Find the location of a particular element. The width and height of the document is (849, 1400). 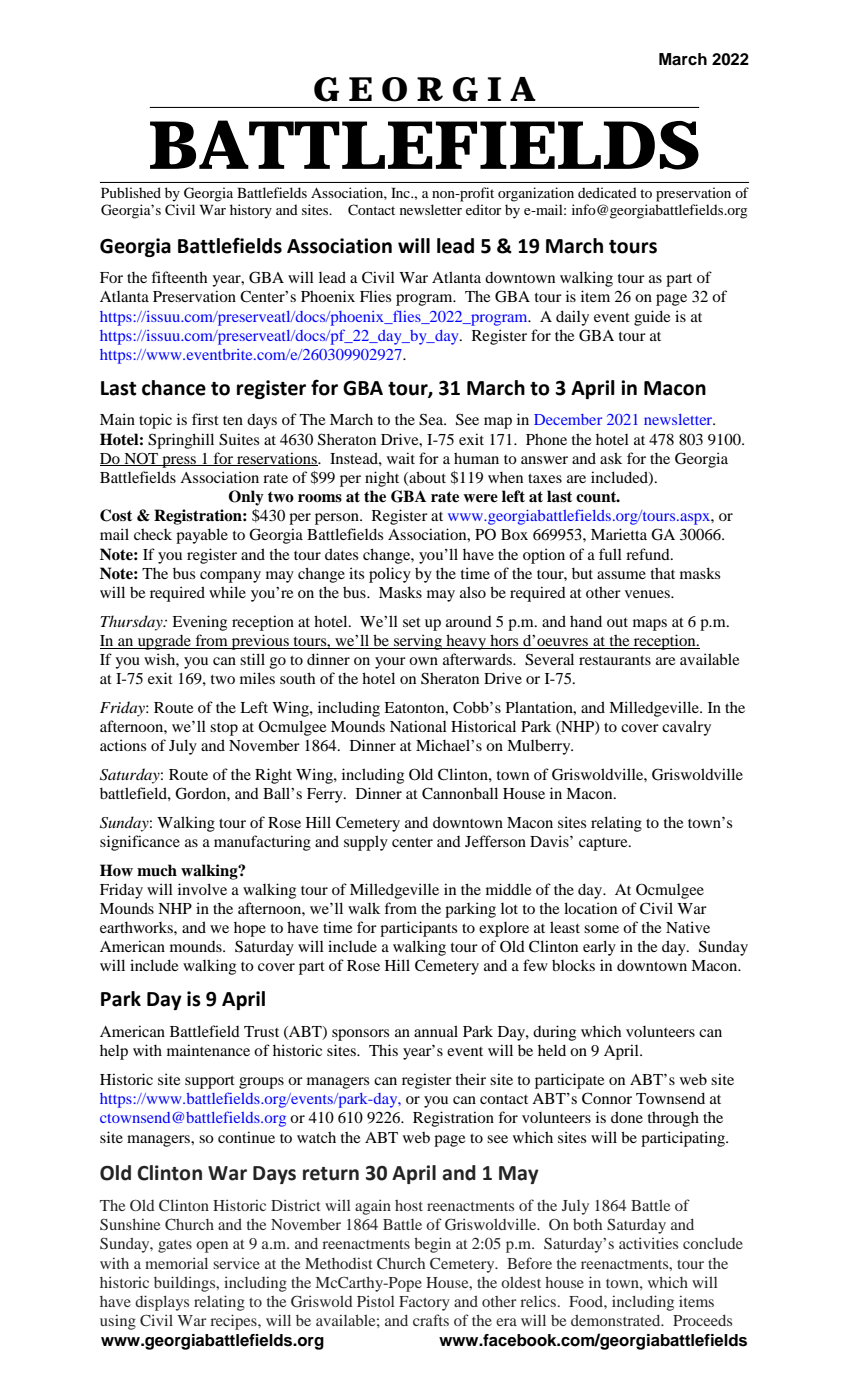

fifteenth is located at coordinates (179, 277).
